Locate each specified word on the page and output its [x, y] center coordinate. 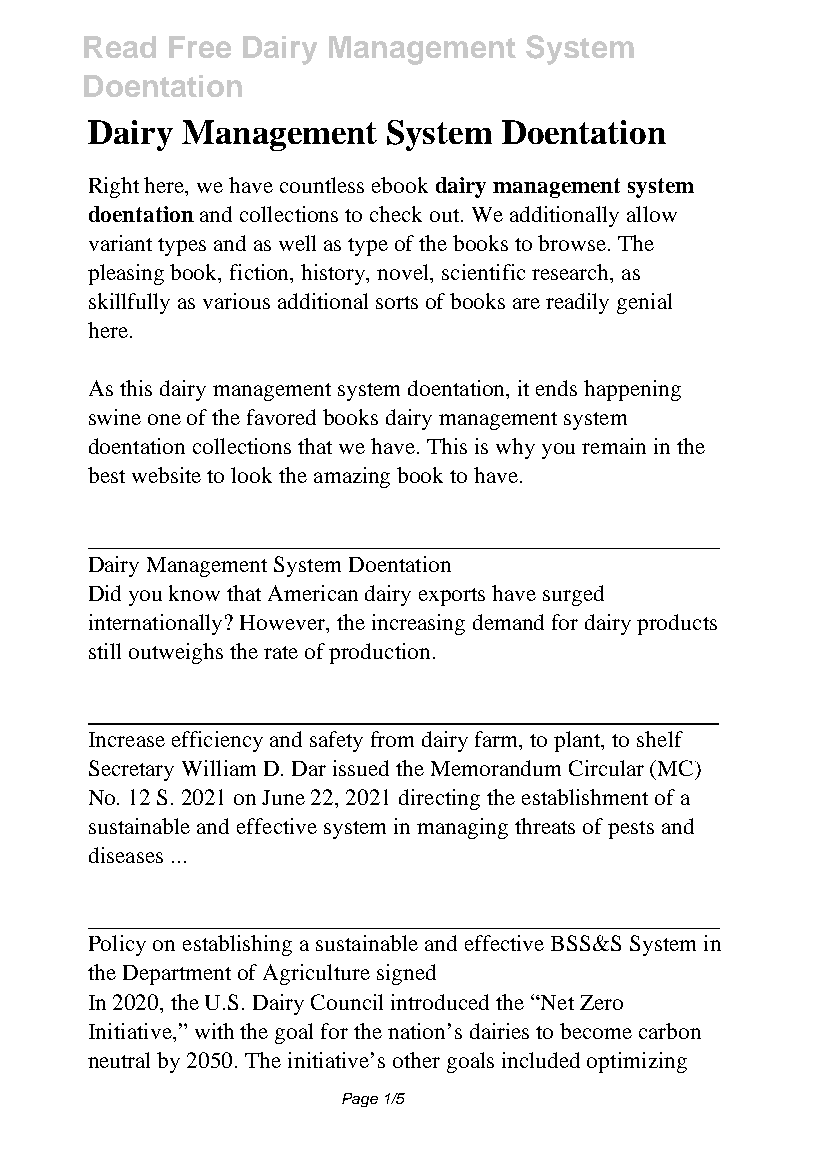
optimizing [637, 1062]
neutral [119, 1060]
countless [322, 185]
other [416, 1060]
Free [200, 47]
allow [652, 214]
